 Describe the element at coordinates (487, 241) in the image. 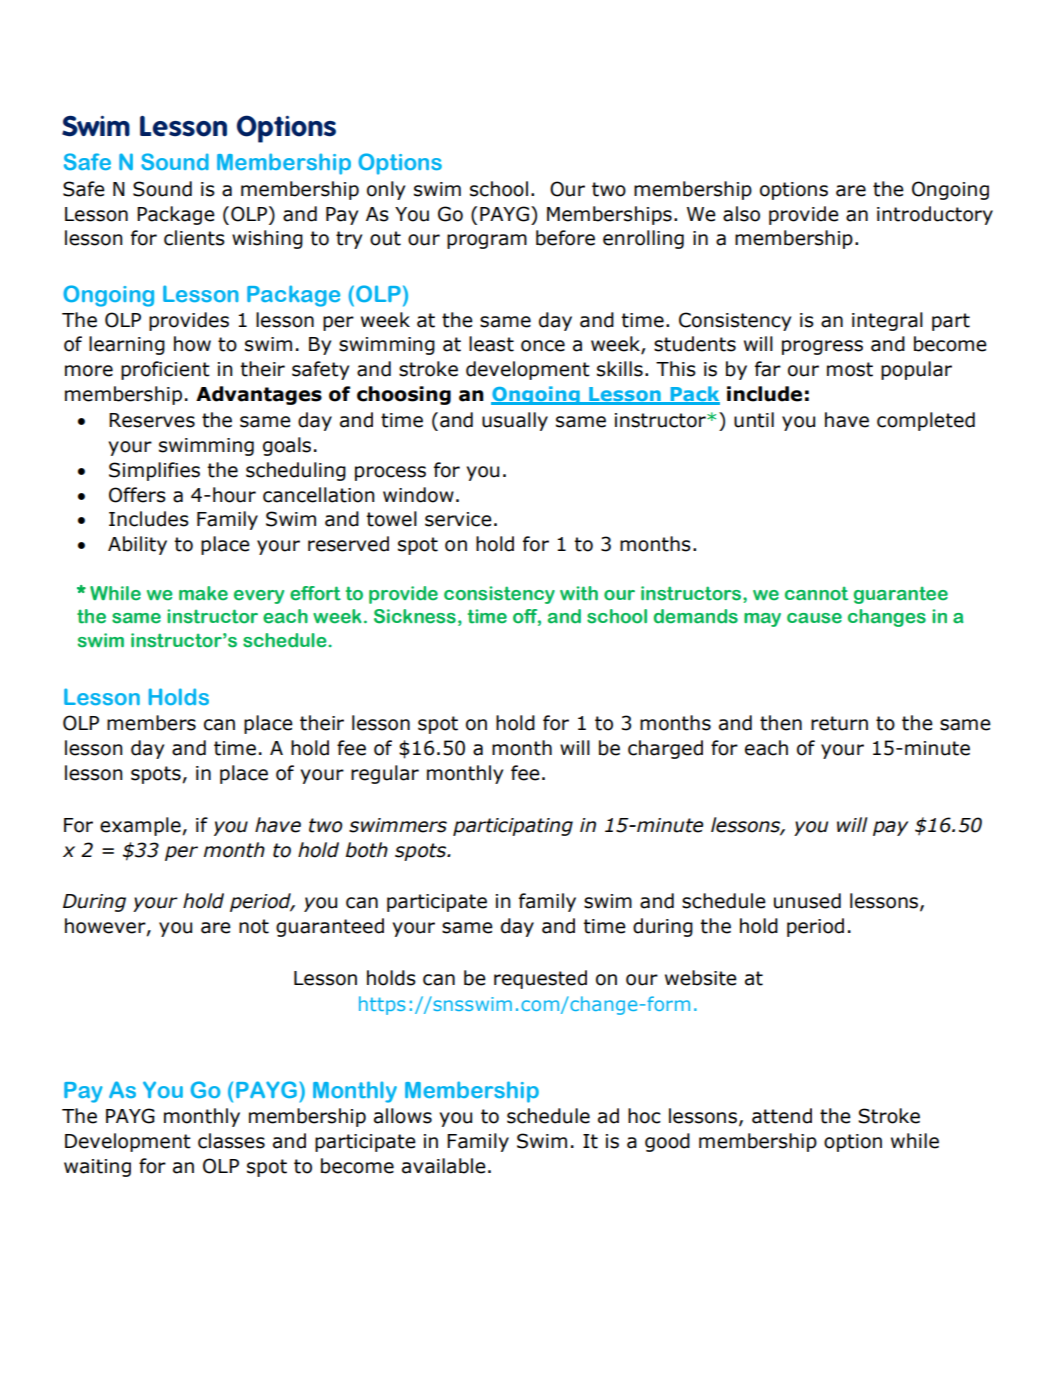

I see `program` at that location.
